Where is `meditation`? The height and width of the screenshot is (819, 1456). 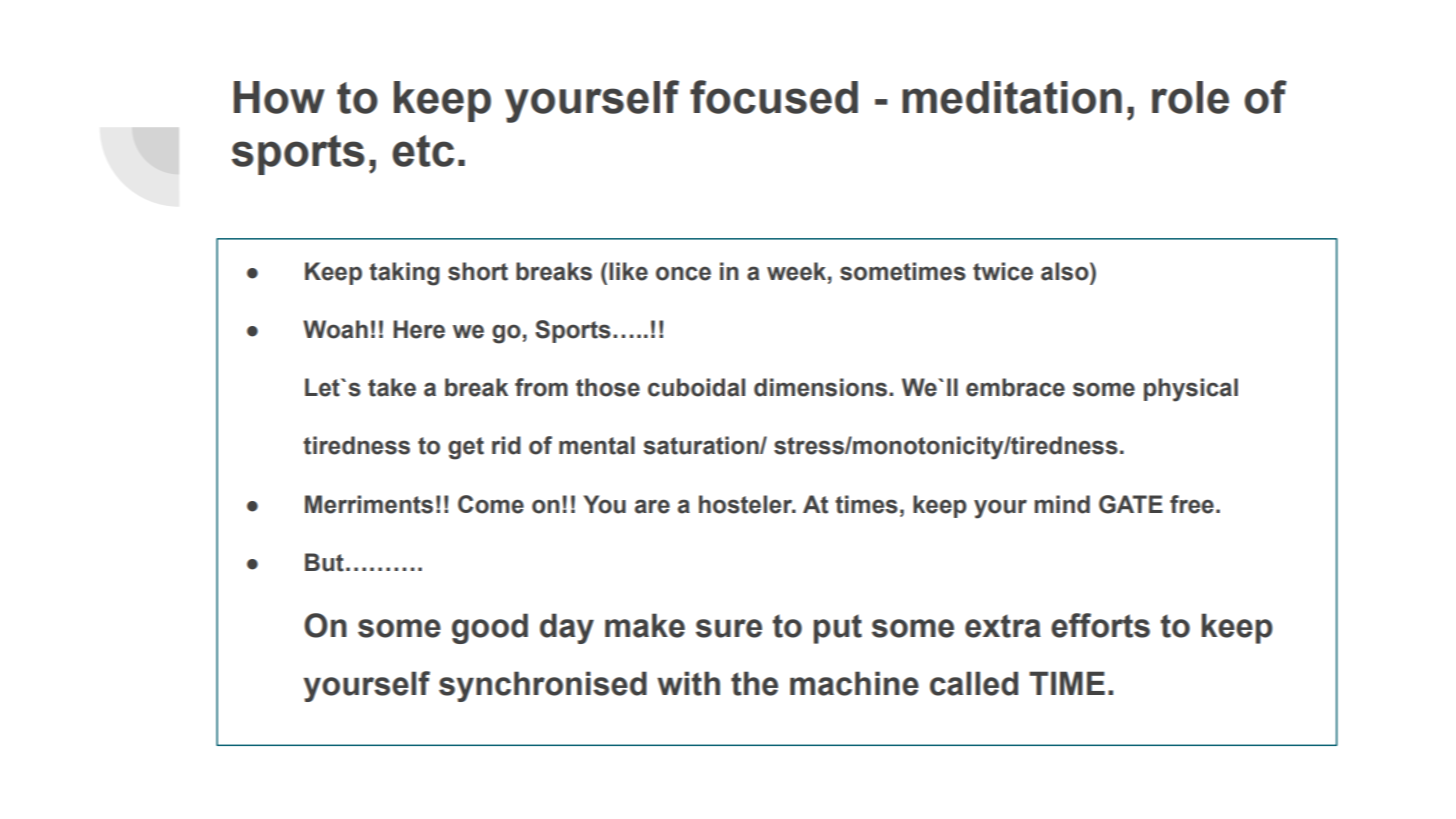 meditation is located at coordinates (1012, 97).
